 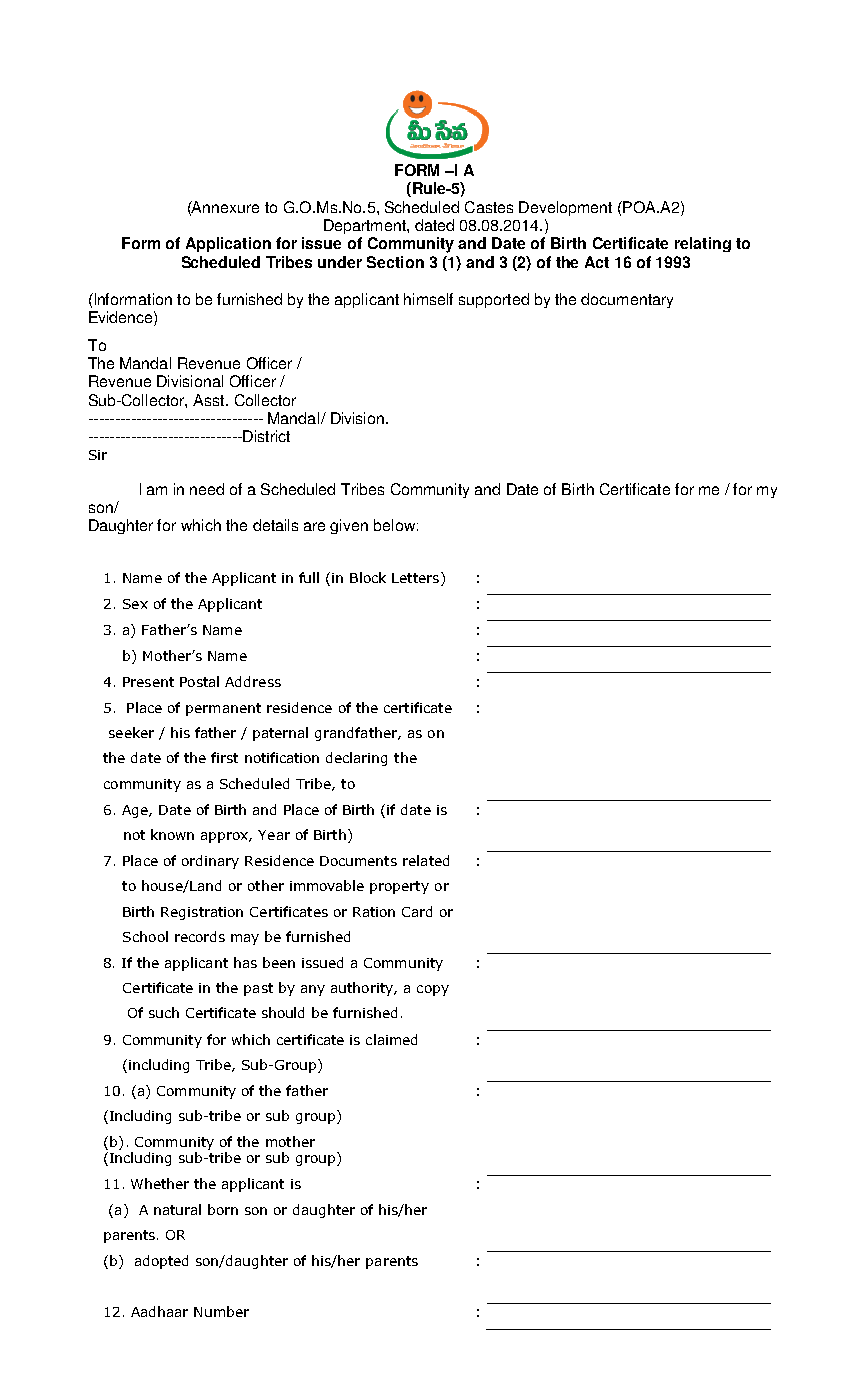 What do you see at coordinates (391, 1039) in the page?
I see `claimed` at bounding box center [391, 1039].
